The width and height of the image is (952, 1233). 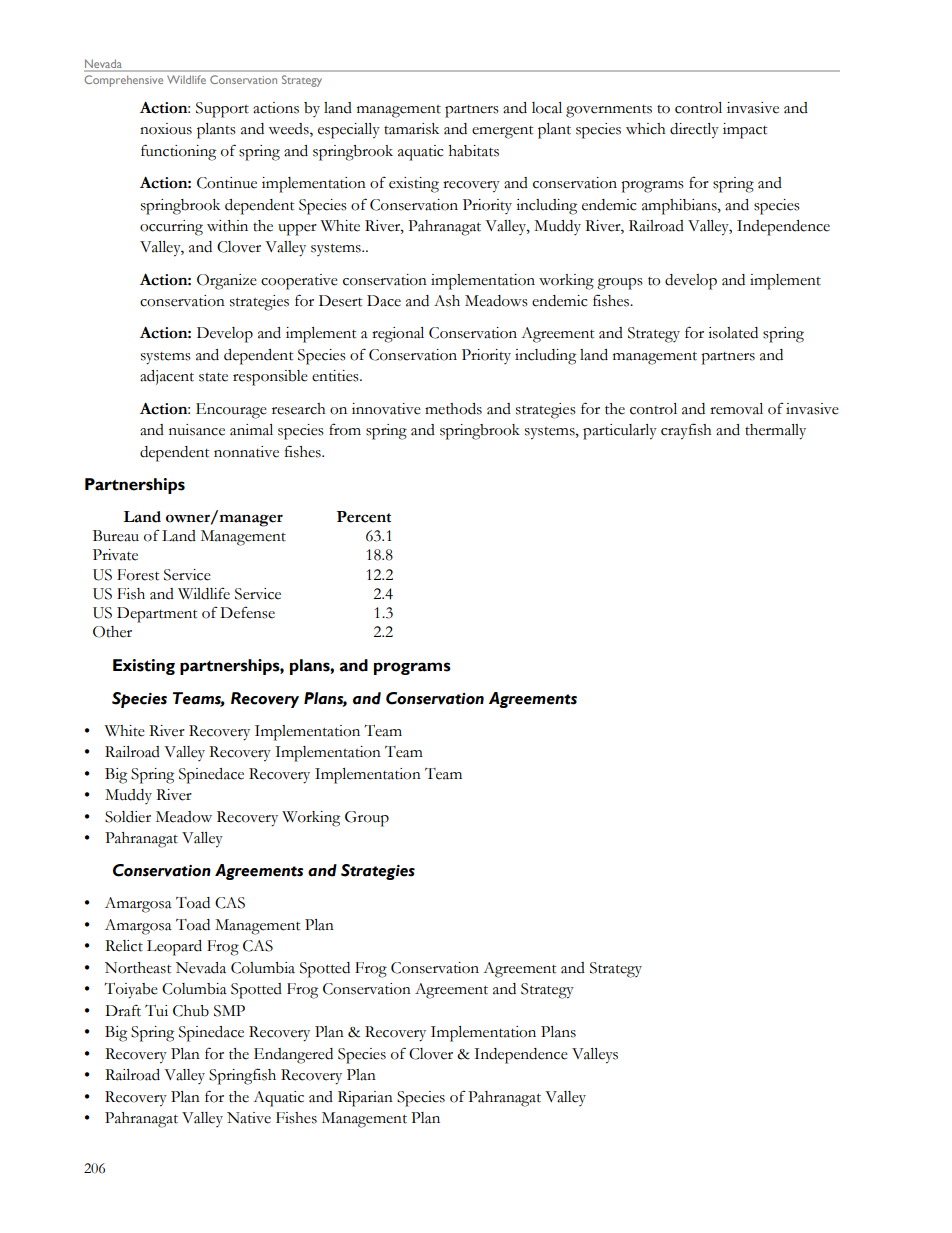 I want to click on SMP, so click(x=229, y=1011).
